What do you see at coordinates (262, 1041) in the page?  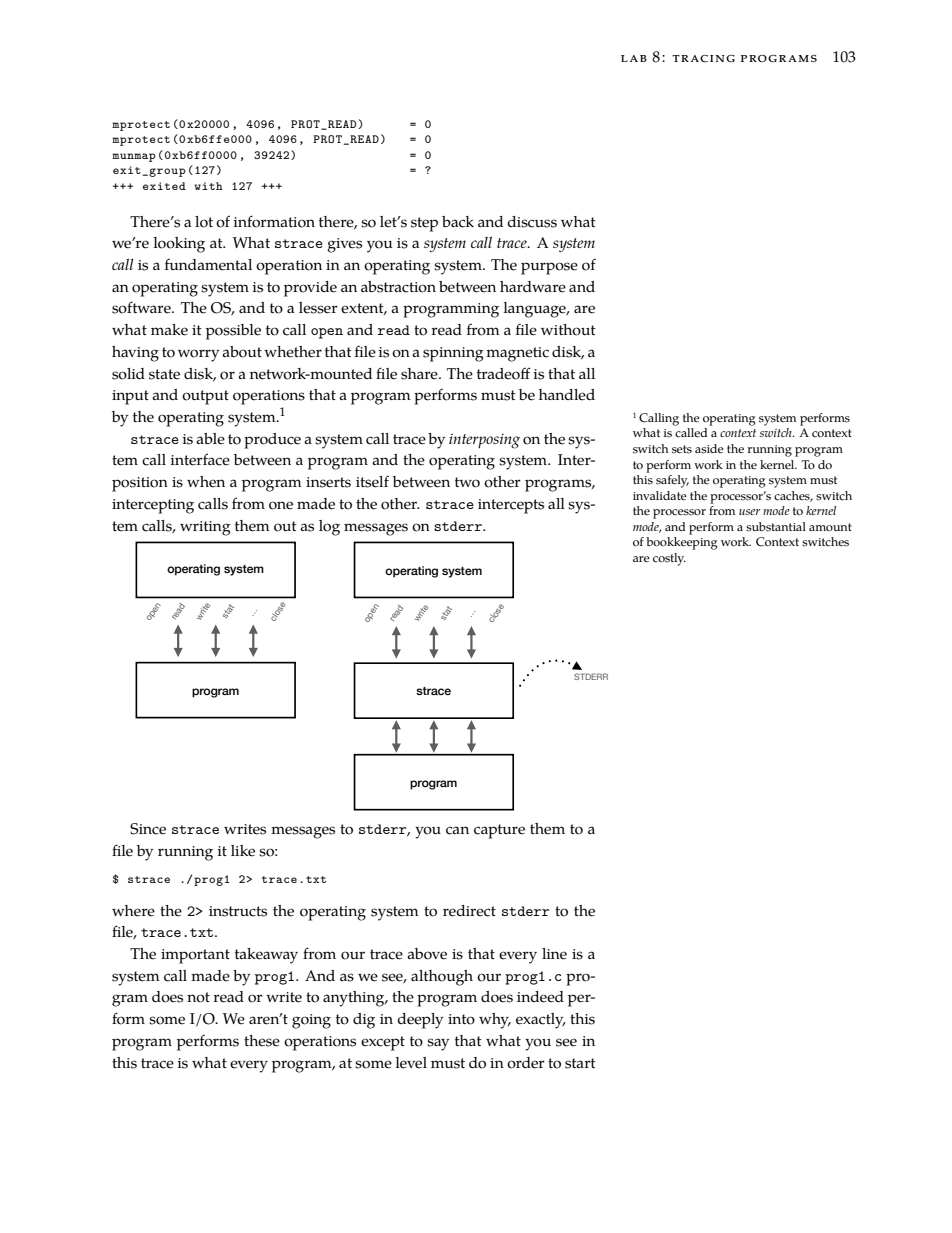 I see `these` at bounding box center [262, 1041].
